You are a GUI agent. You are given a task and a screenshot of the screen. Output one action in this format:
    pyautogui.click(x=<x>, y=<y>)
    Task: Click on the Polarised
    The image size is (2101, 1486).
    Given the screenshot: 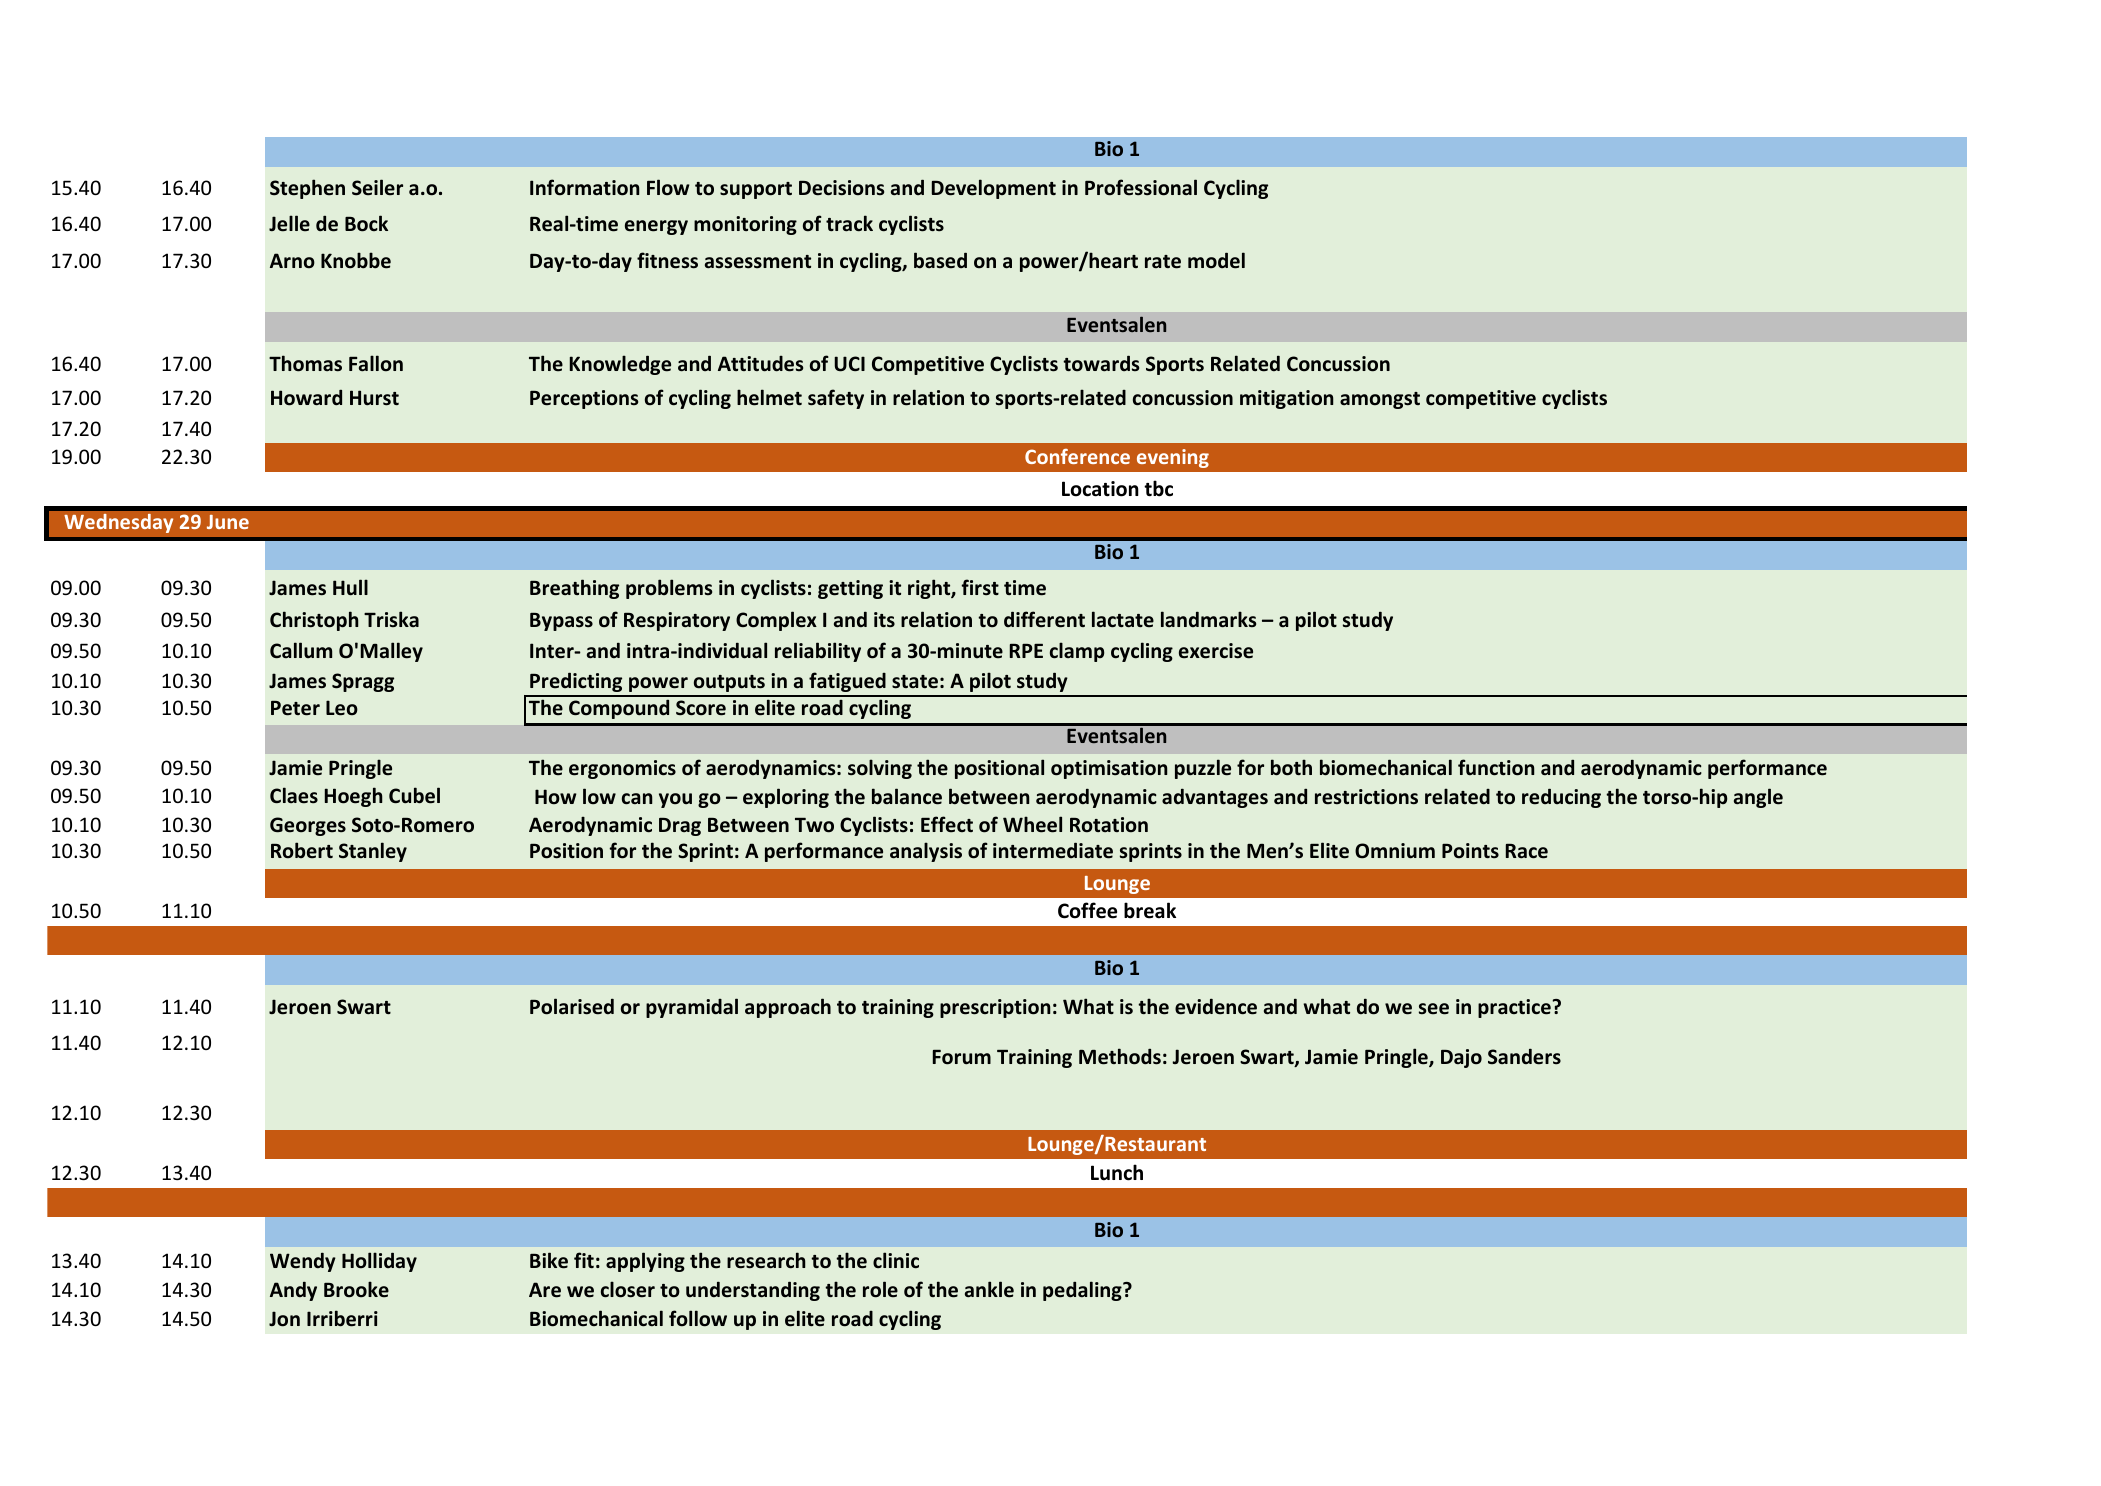 What is the action you would take?
    pyautogui.click(x=572, y=1006)
